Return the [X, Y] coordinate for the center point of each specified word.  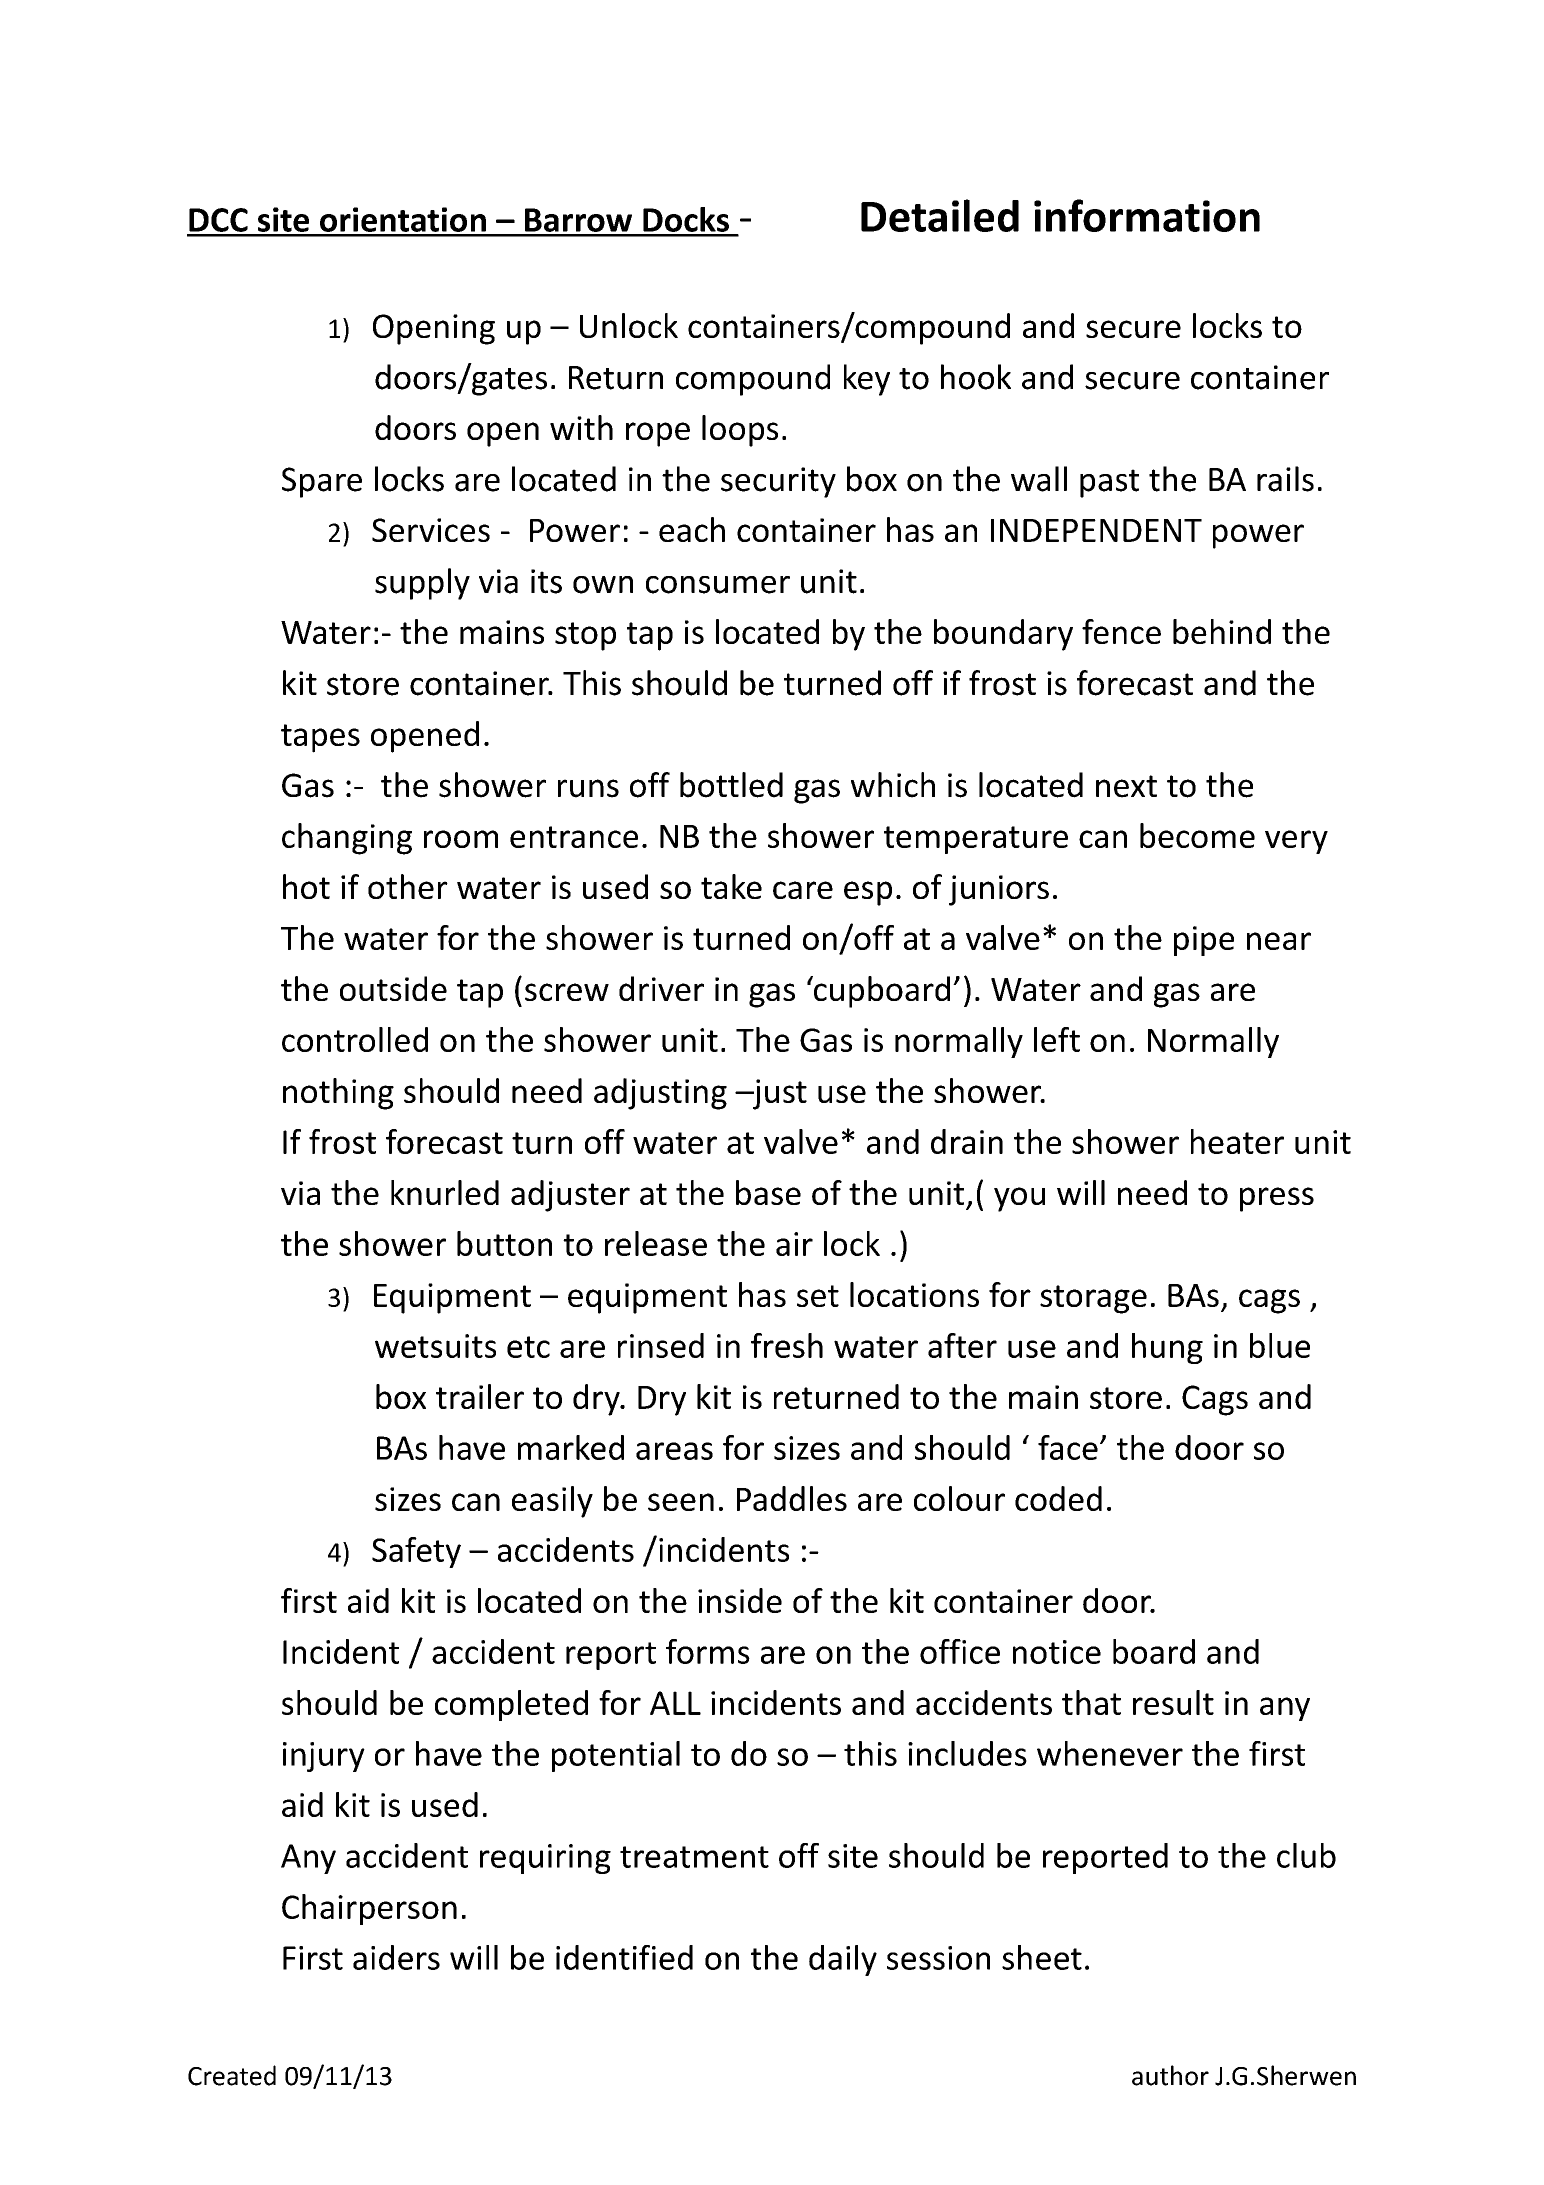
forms [708, 1651]
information [1147, 215]
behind [1222, 631]
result [1173, 1702]
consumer [718, 585]
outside [393, 988]
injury [324, 1757]
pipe [1204, 941]
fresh [787, 1345]
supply [422, 584]
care [803, 890]
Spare [322, 482]
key [867, 380]
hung [1167, 1348]
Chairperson [369, 1909]
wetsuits [435, 1346]
